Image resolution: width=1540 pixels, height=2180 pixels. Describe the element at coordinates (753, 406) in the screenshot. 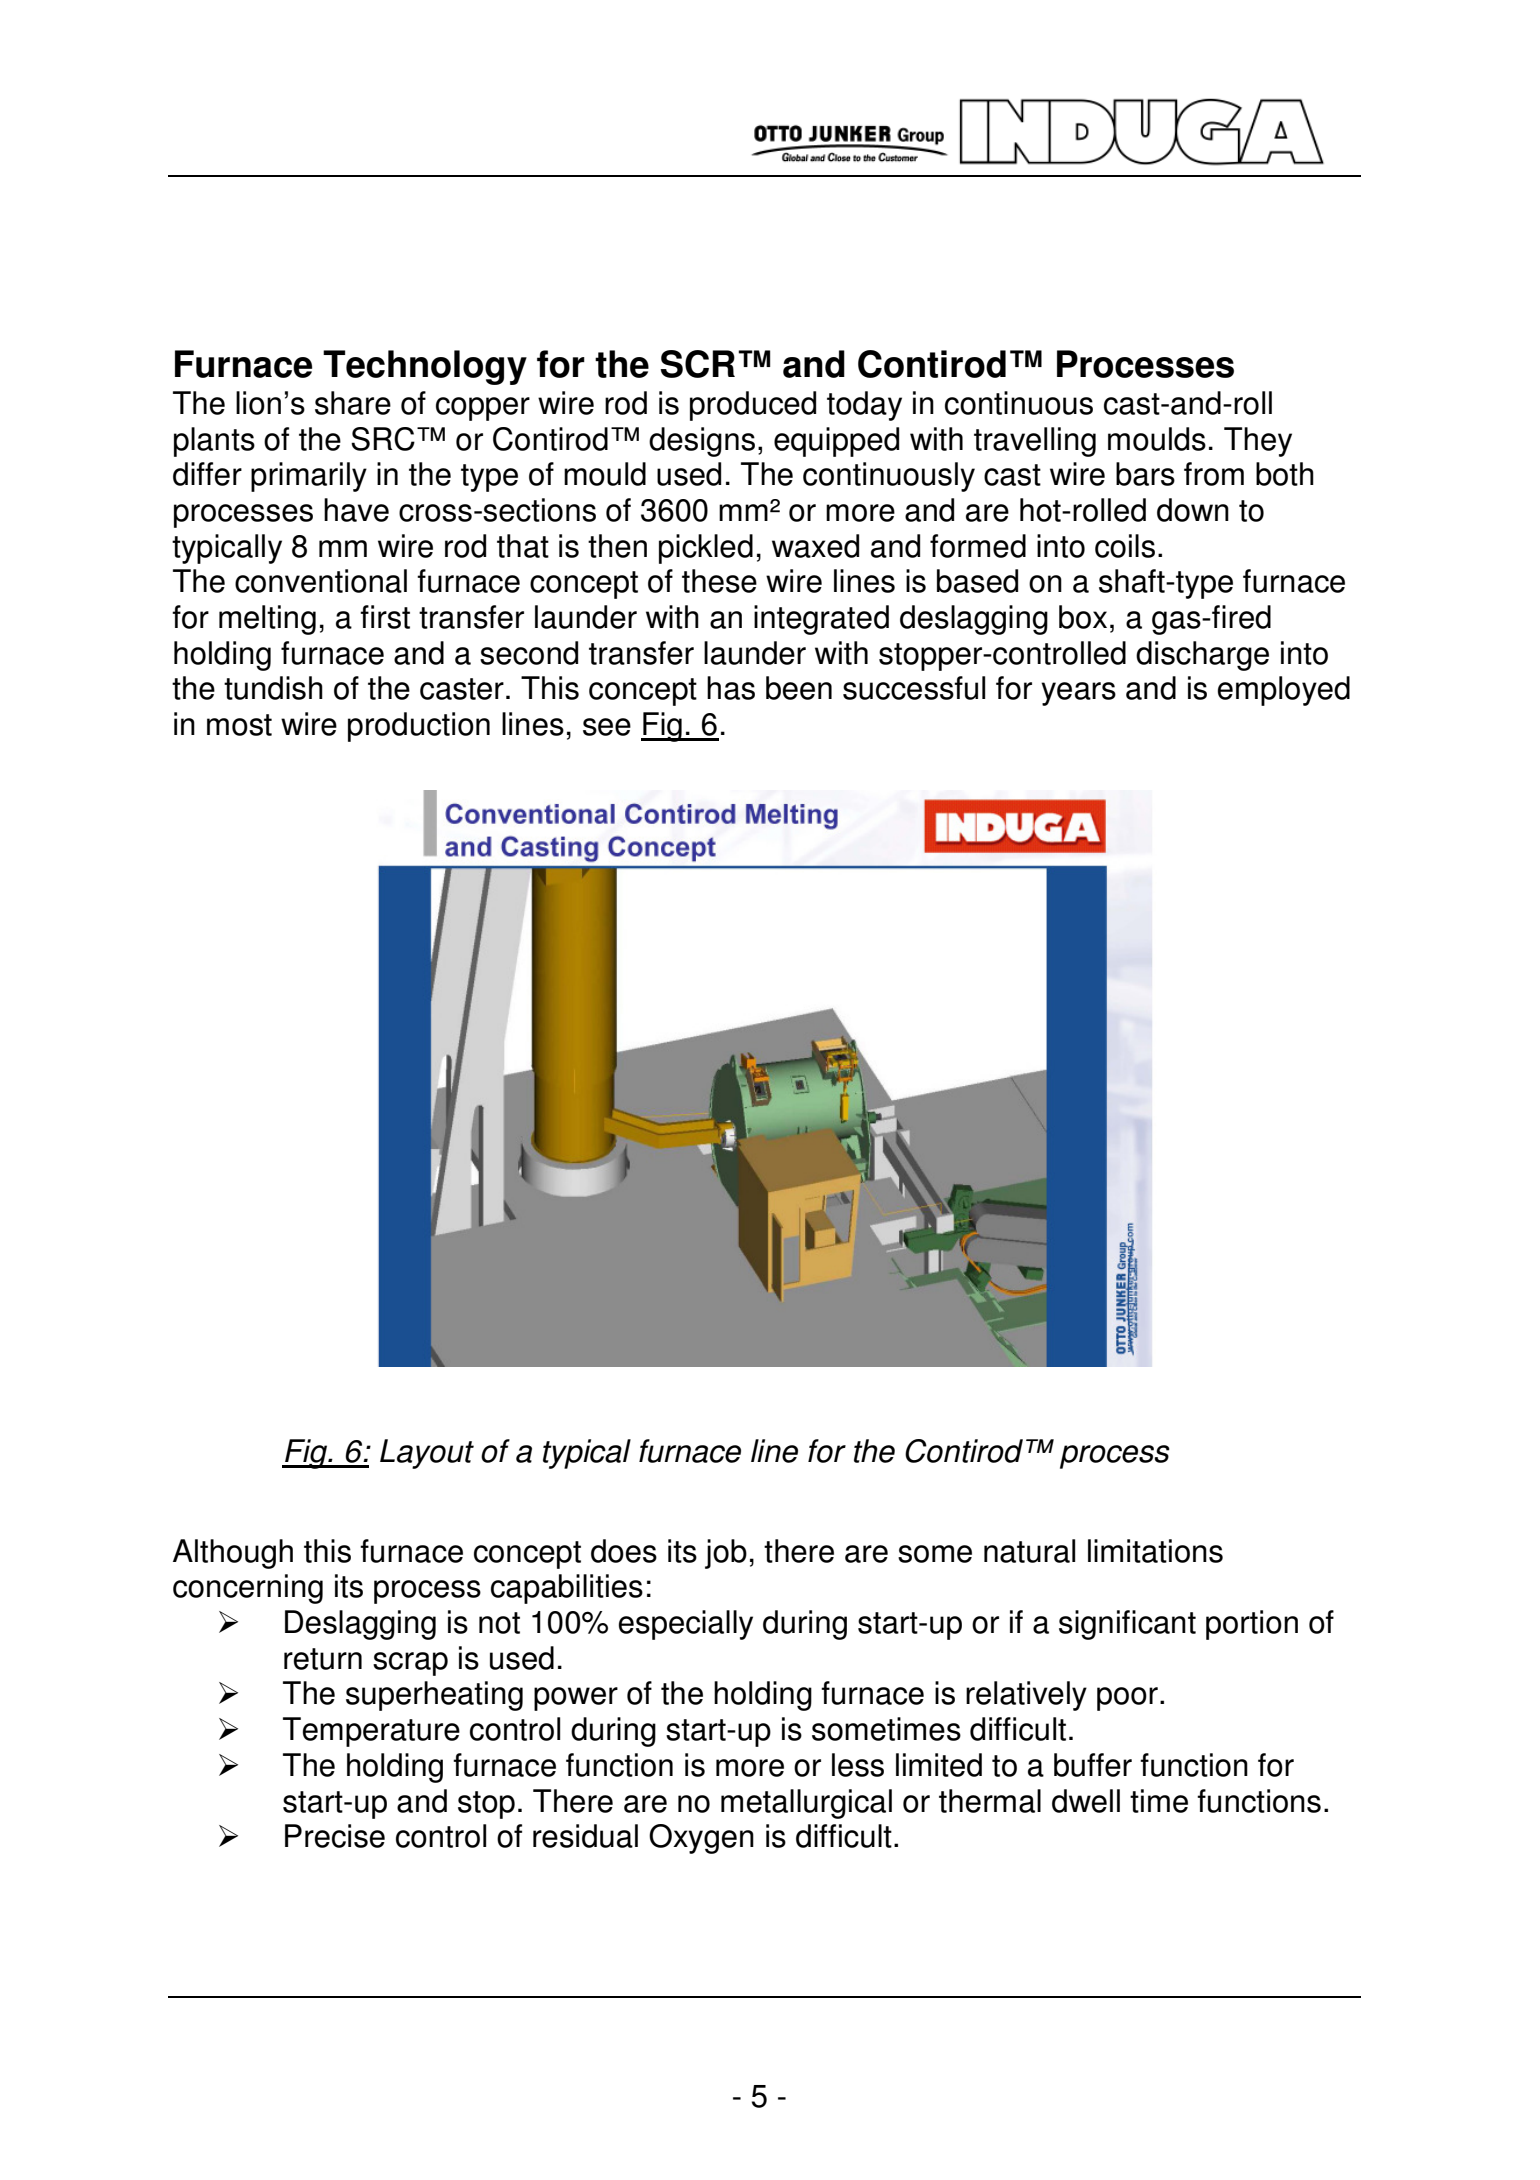

I see `produced` at that location.
